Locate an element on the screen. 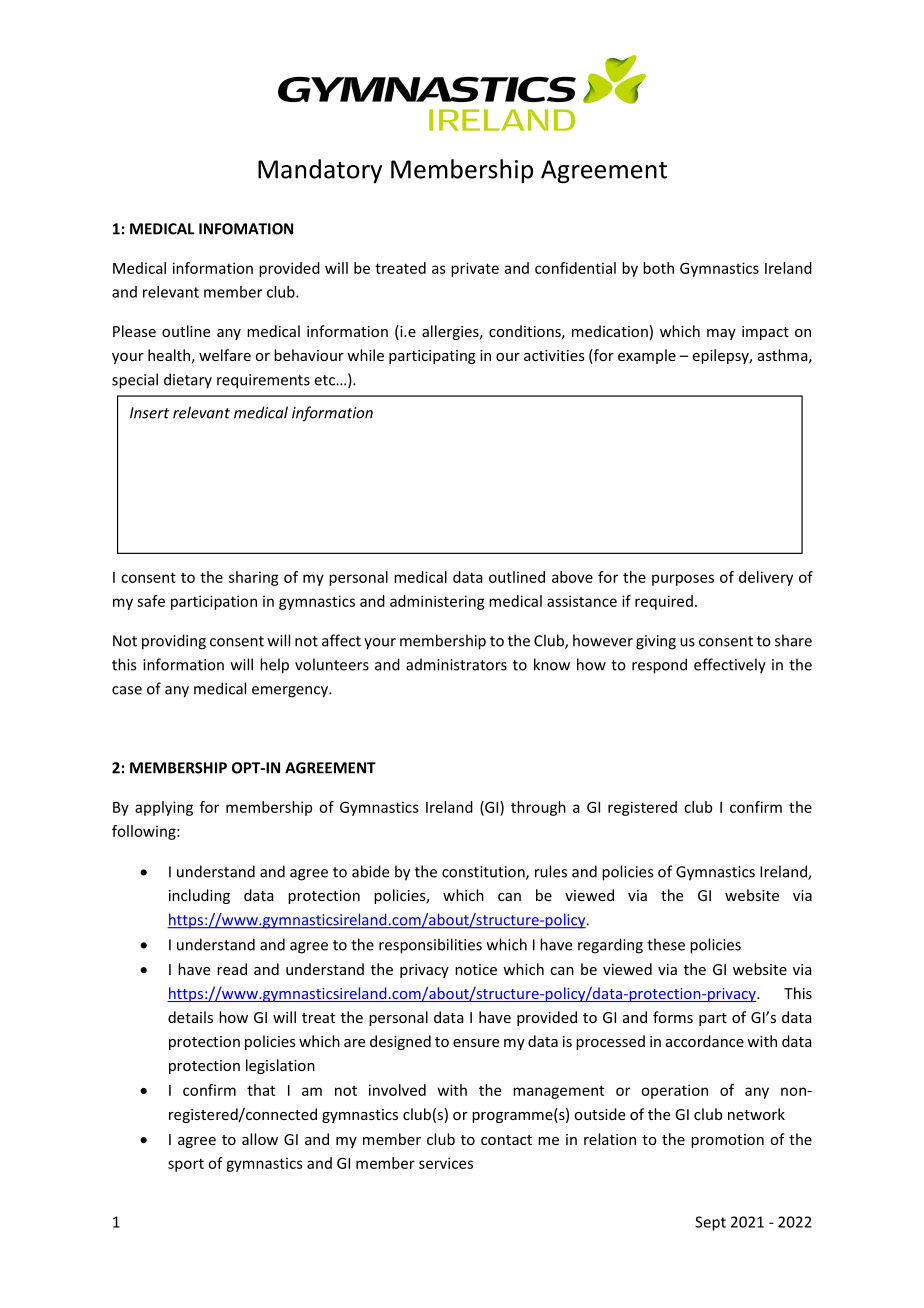  both is located at coordinates (658, 268).
